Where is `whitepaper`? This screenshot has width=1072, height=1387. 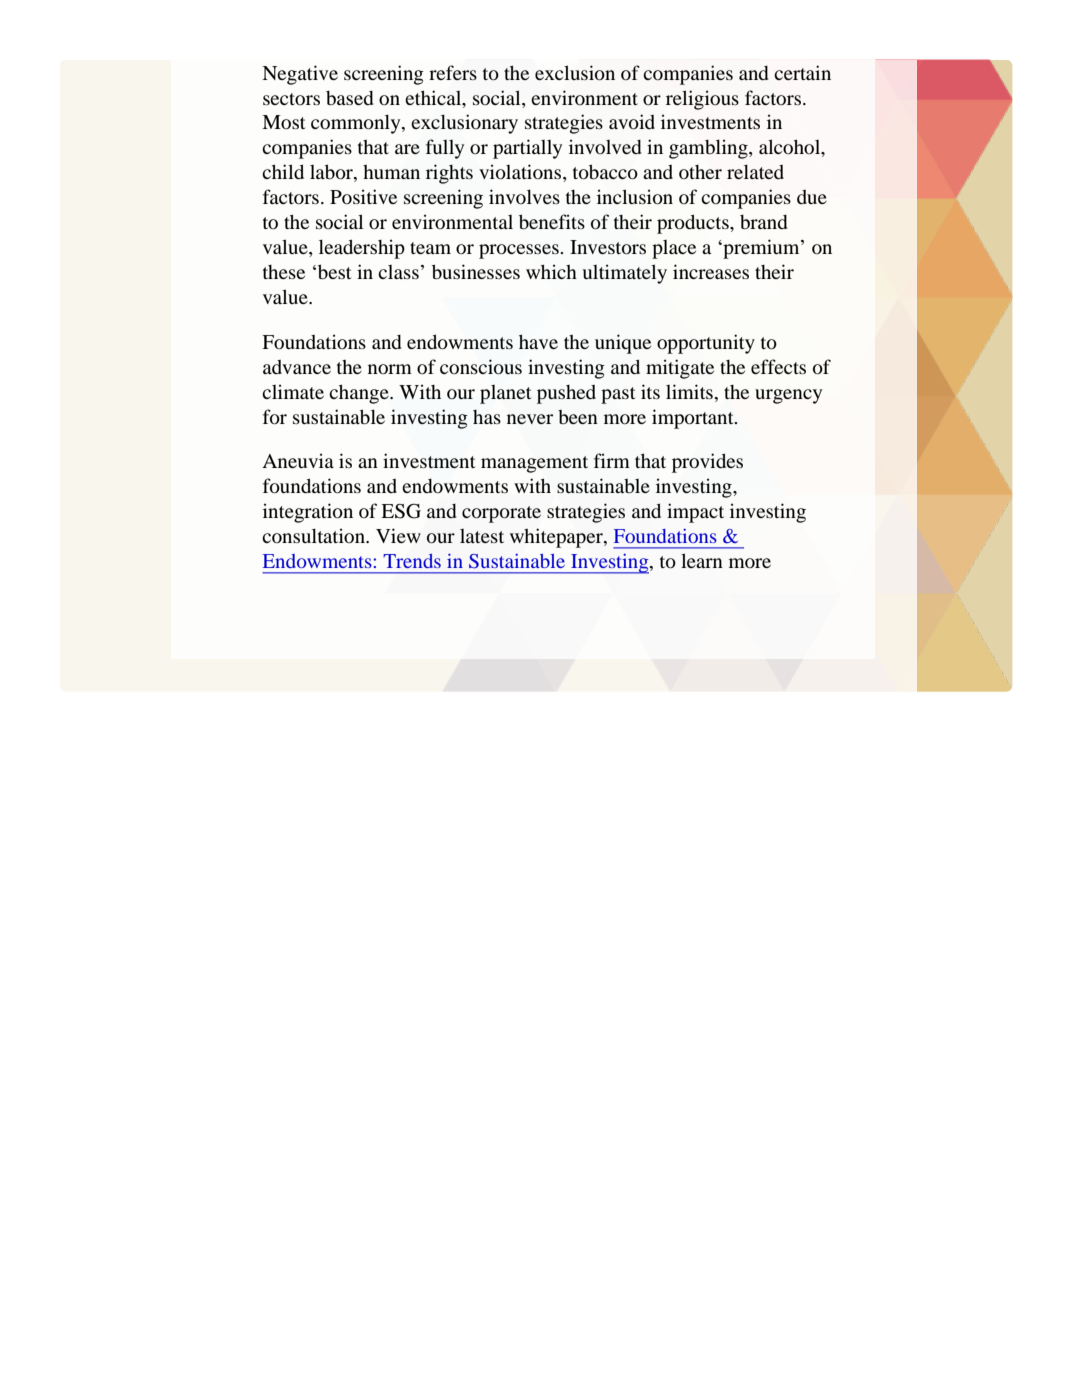
whitepaper is located at coordinates (557, 538).
